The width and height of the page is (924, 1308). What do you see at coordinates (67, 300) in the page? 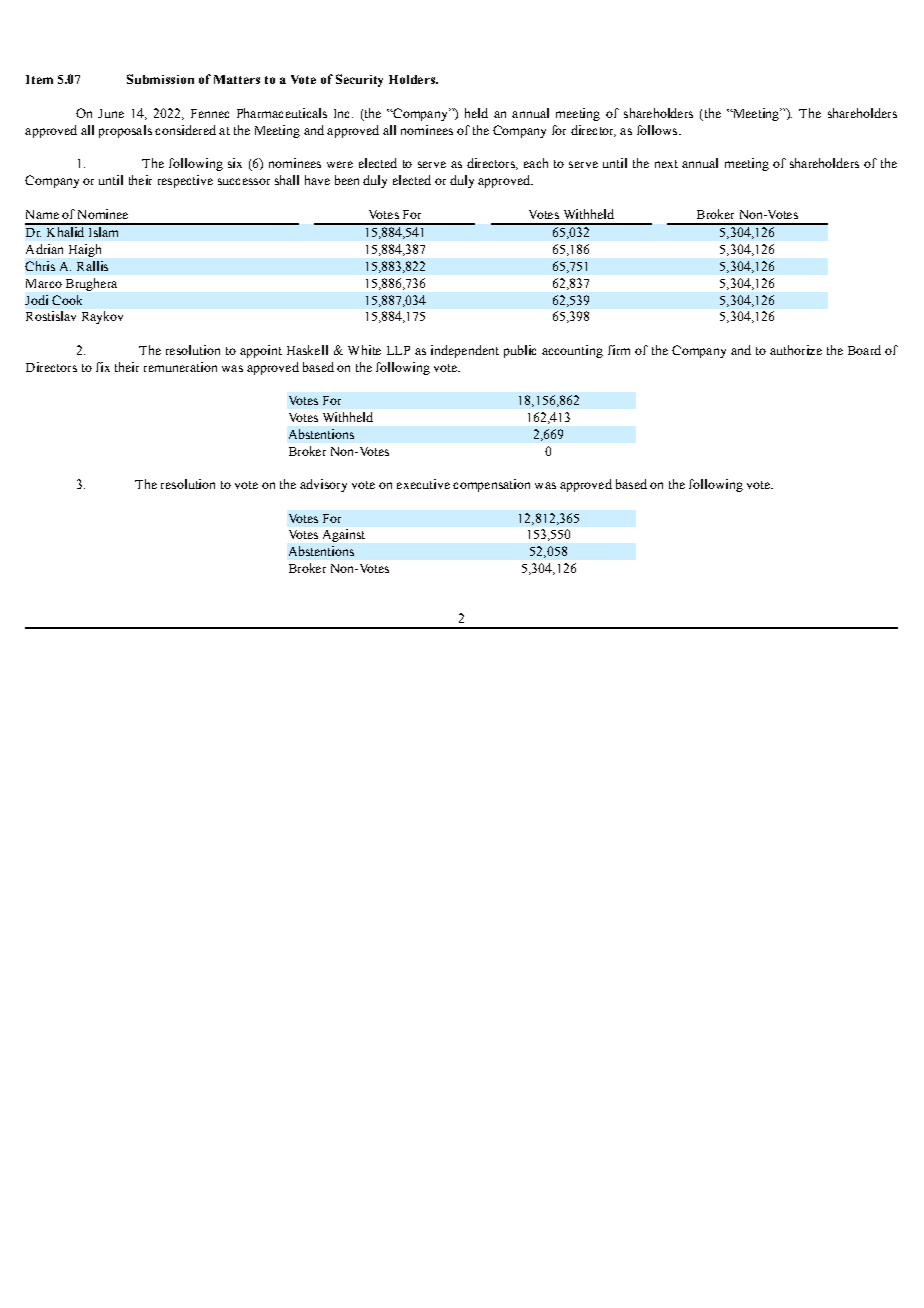
I see `Cook` at bounding box center [67, 300].
